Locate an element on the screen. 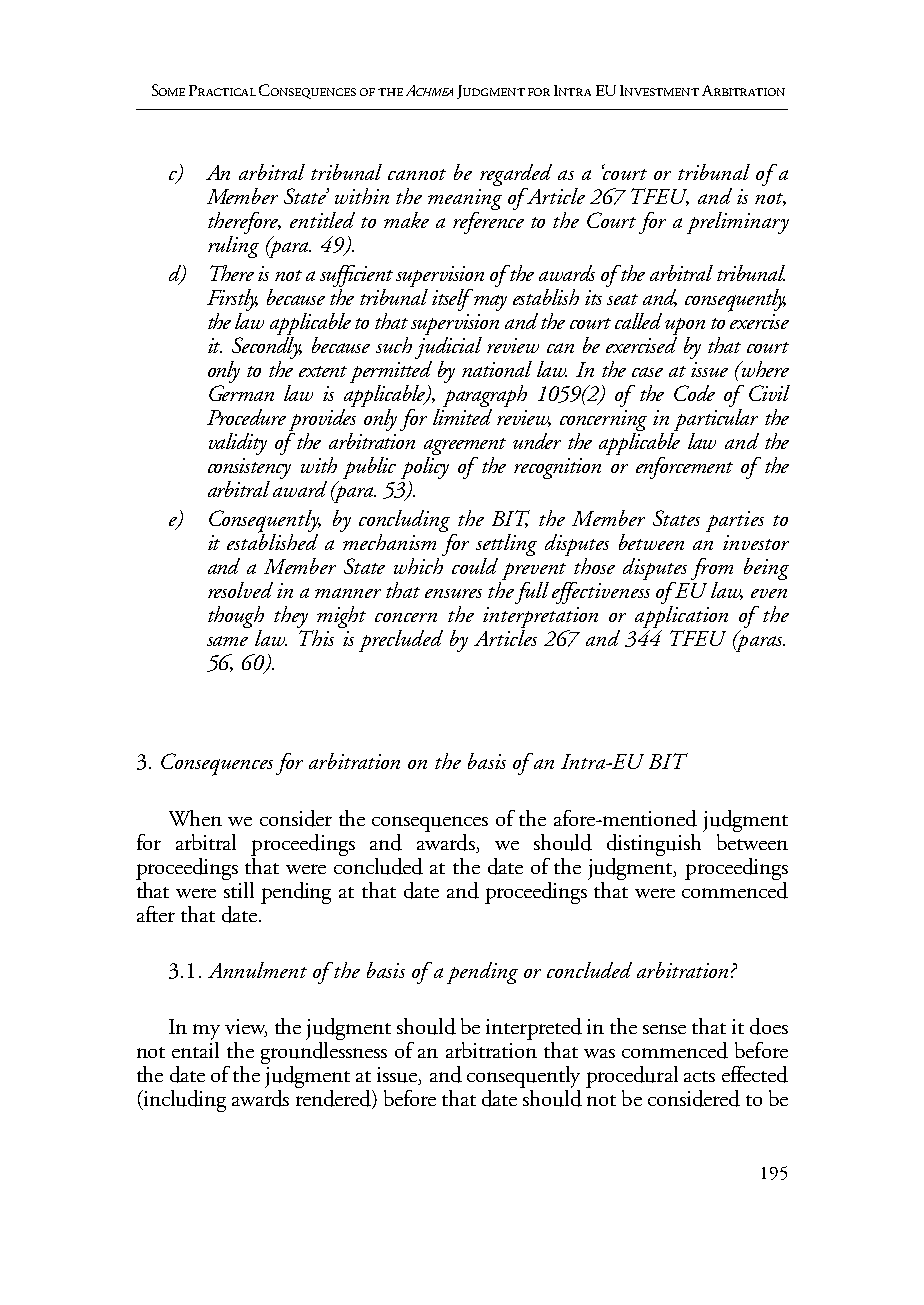 The width and height of the screenshot is (924, 1305). policy is located at coordinates (425, 466).
